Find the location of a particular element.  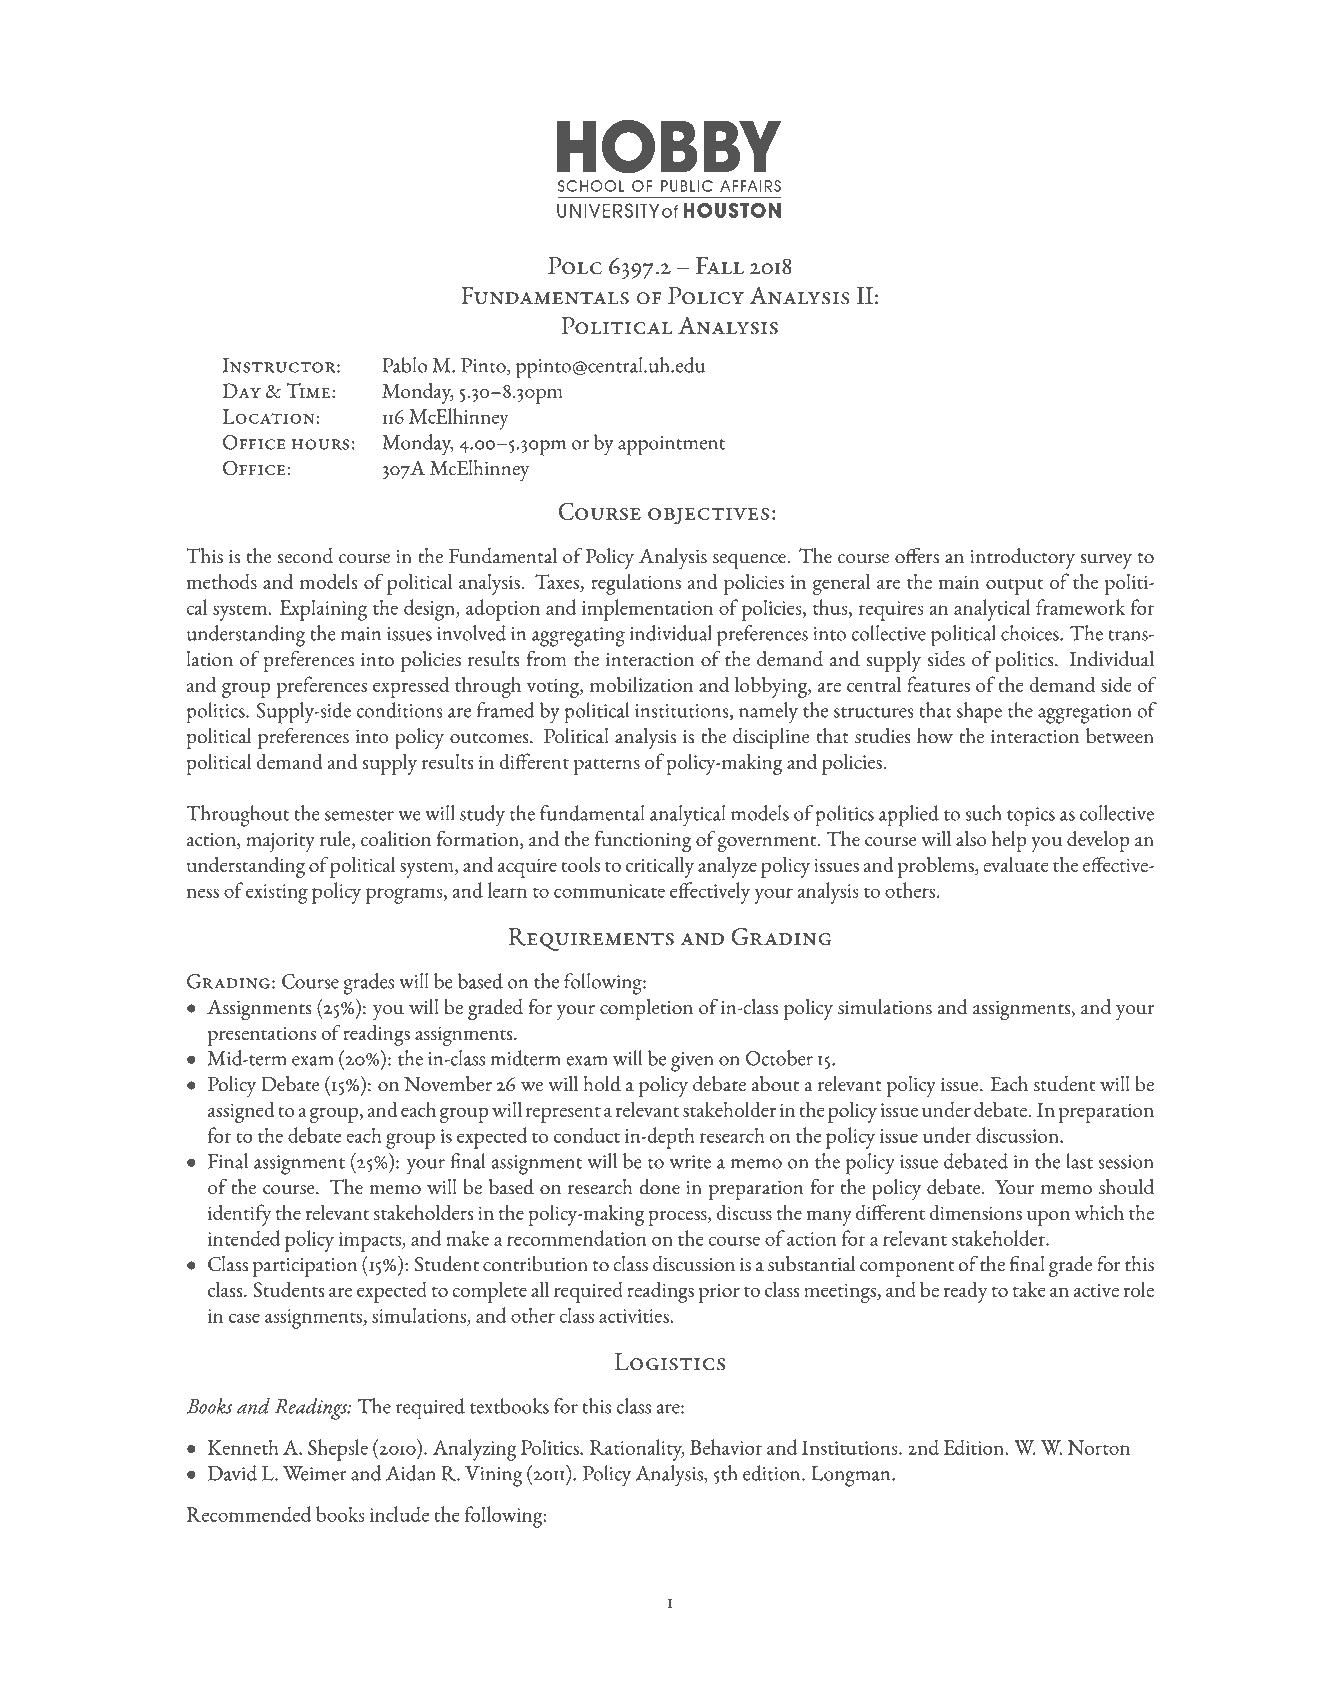

Instructor is located at coordinates (280, 365).
